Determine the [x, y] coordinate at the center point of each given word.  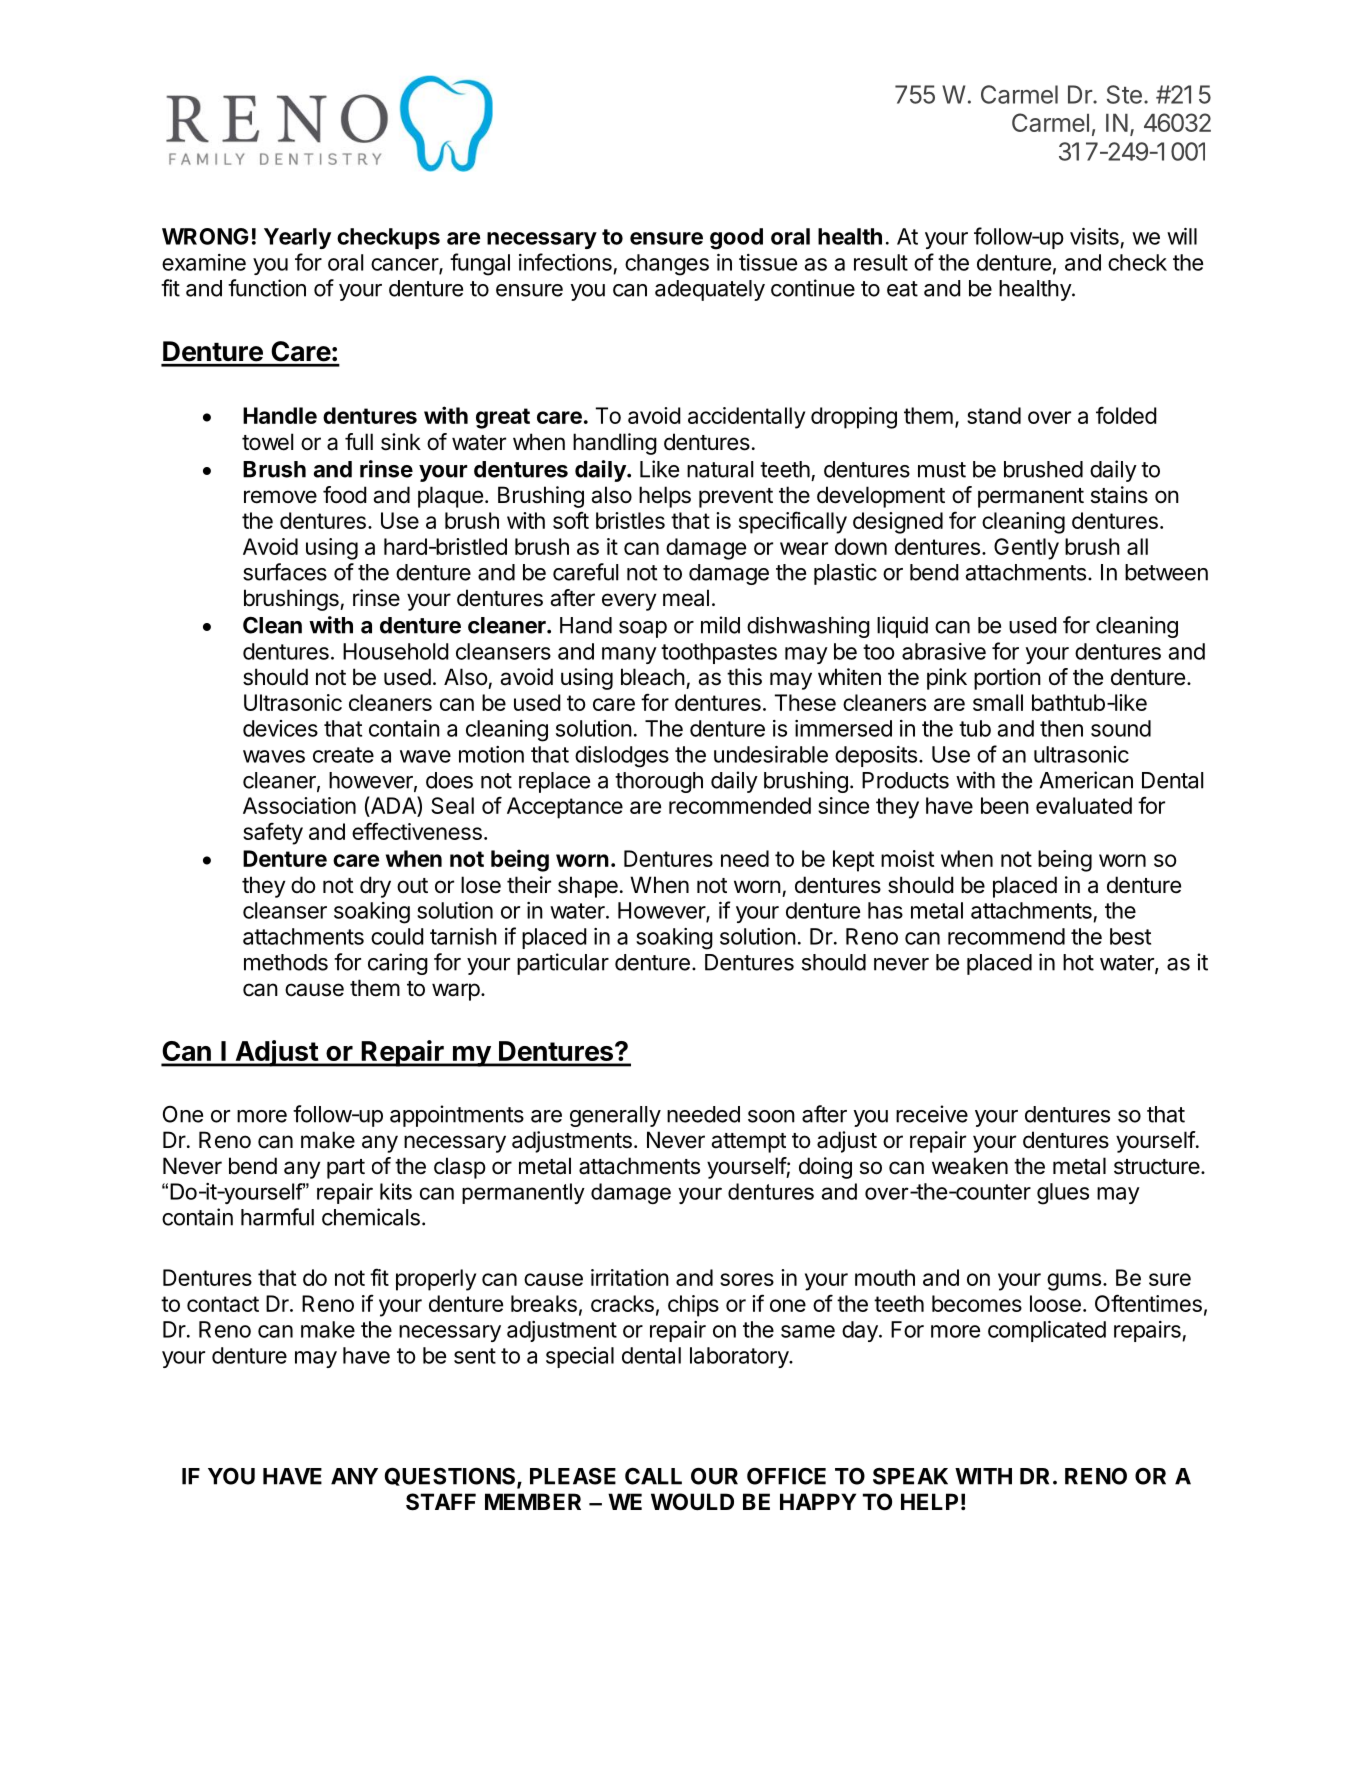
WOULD [692, 1502]
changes [667, 265]
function [267, 288]
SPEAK [910, 1476]
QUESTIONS [451, 1477]
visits [1094, 236]
